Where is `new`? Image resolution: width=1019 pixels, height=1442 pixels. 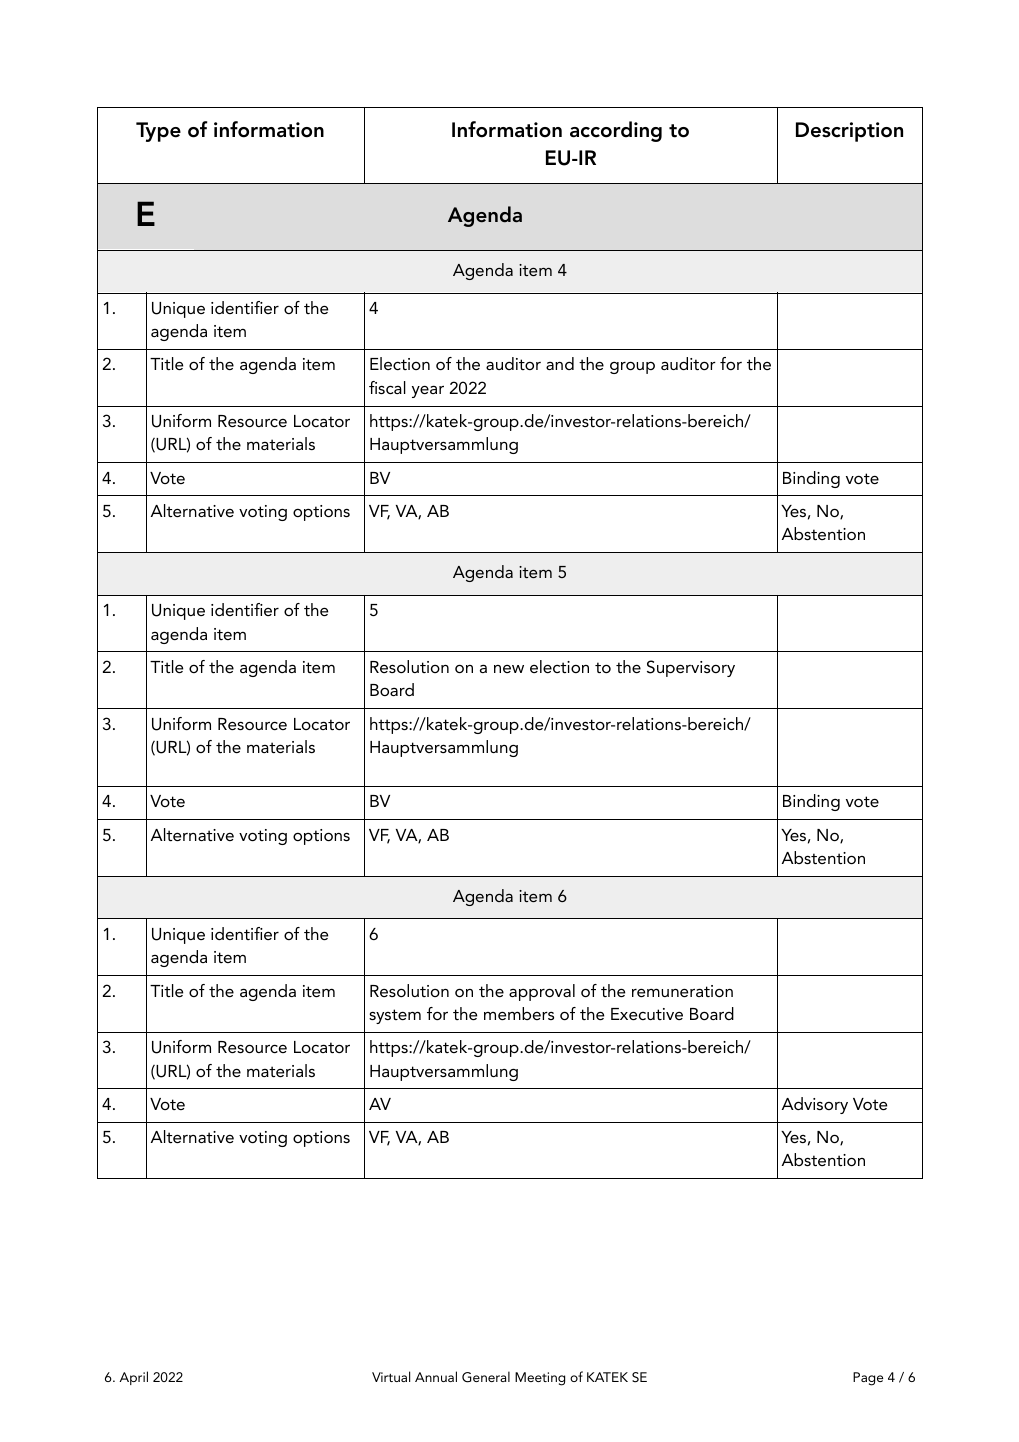 new is located at coordinates (509, 669).
